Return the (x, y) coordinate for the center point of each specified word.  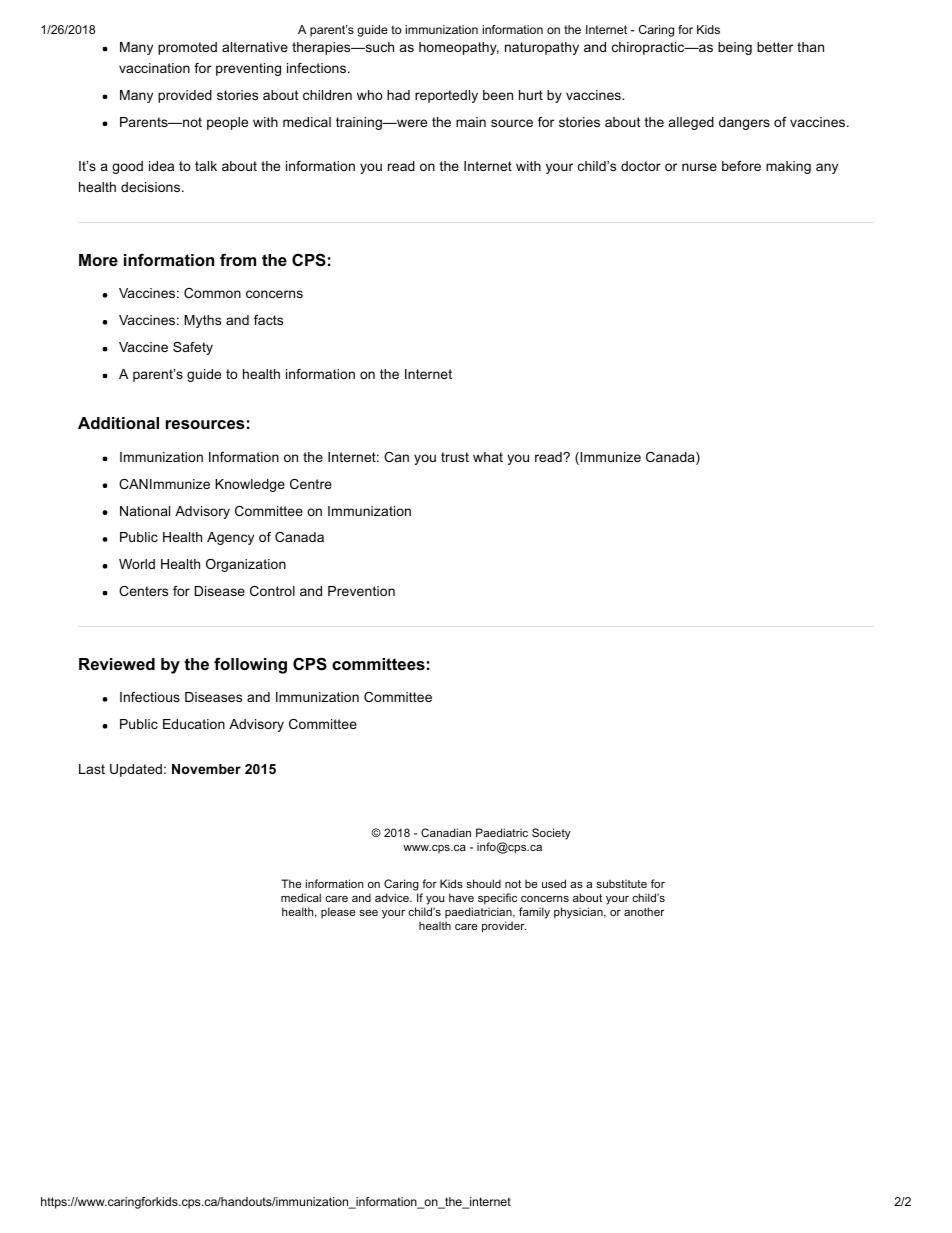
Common (212, 293)
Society (551, 834)
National (145, 511)
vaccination (154, 68)
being (735, 48)
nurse (699, 167)
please (338, 912)
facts (268, 320)
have (461, 897)
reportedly (446, 96)
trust (455, 457)
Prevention (361, 591)
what (488, 457)
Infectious (150, 697)
